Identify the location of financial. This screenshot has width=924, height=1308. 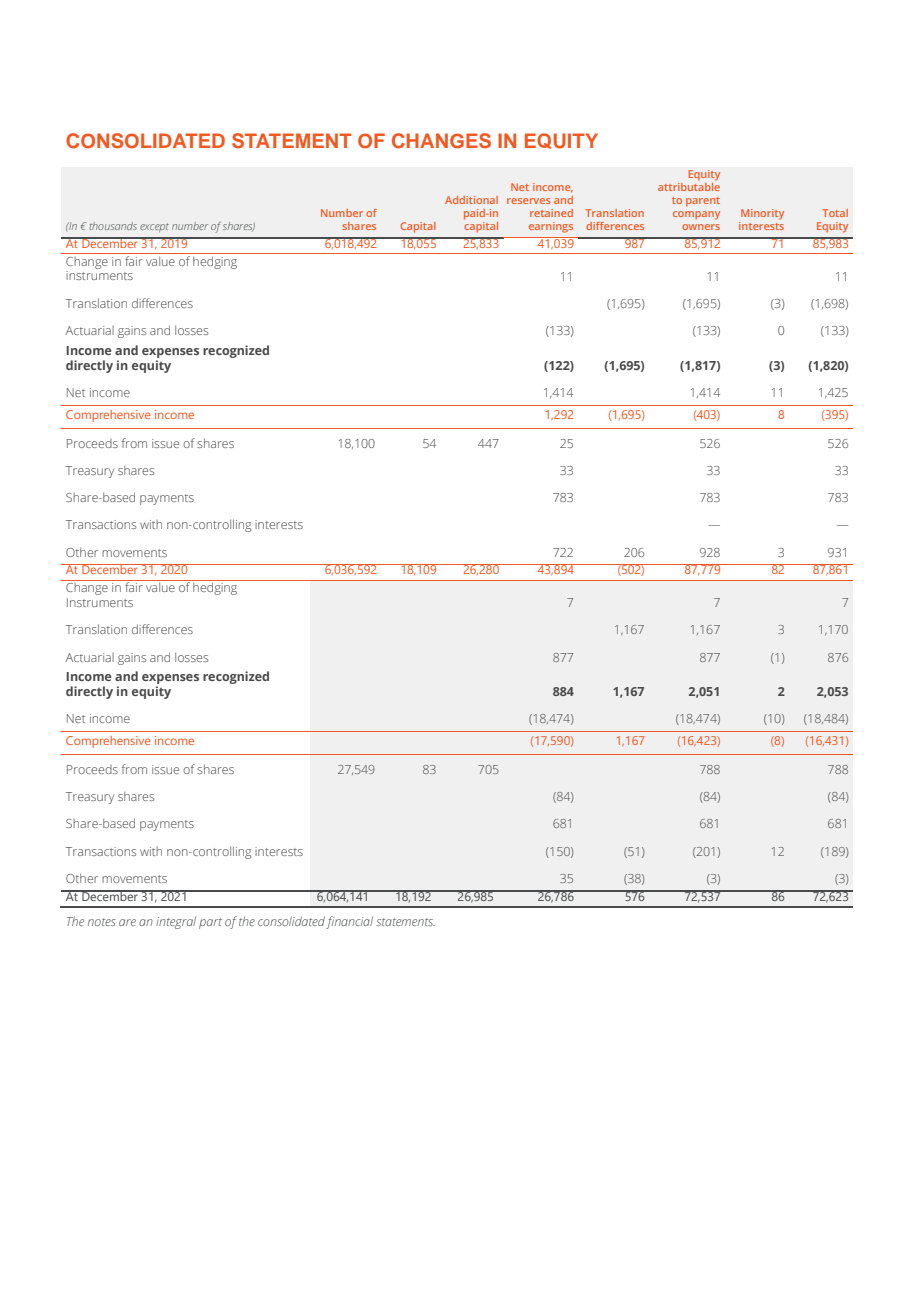
(349, 922).
